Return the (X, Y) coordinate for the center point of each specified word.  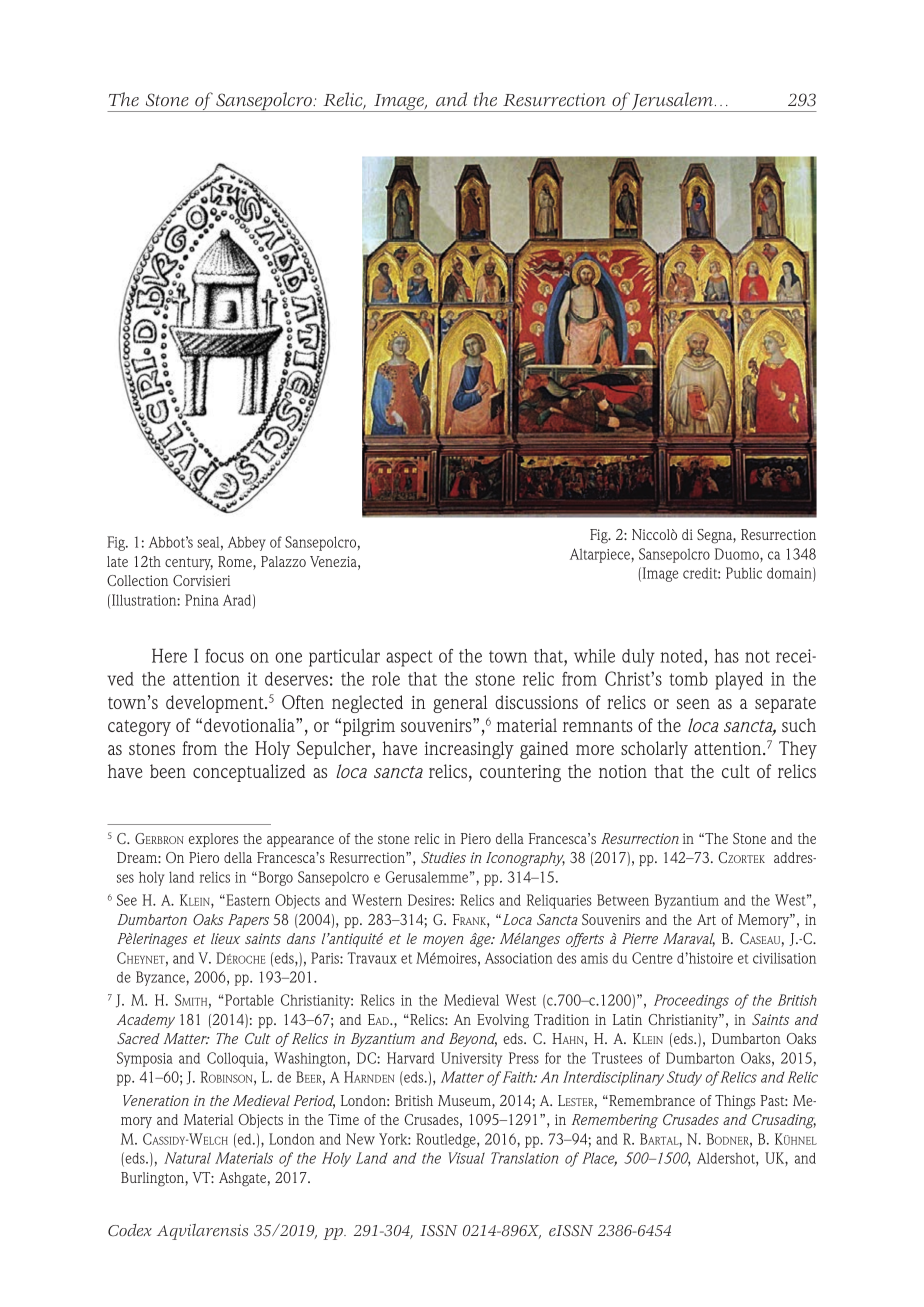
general (460, 704)
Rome (236, 563)
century (189, 563)
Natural (187, 1158)
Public (744, 573)
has (726, 656)
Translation (524, 1158)
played (739, 681)
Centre (652, 958)
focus (224, 656)
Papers (248, 921)
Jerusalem (672, 102)
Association (519, 958)
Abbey (247, 543)
